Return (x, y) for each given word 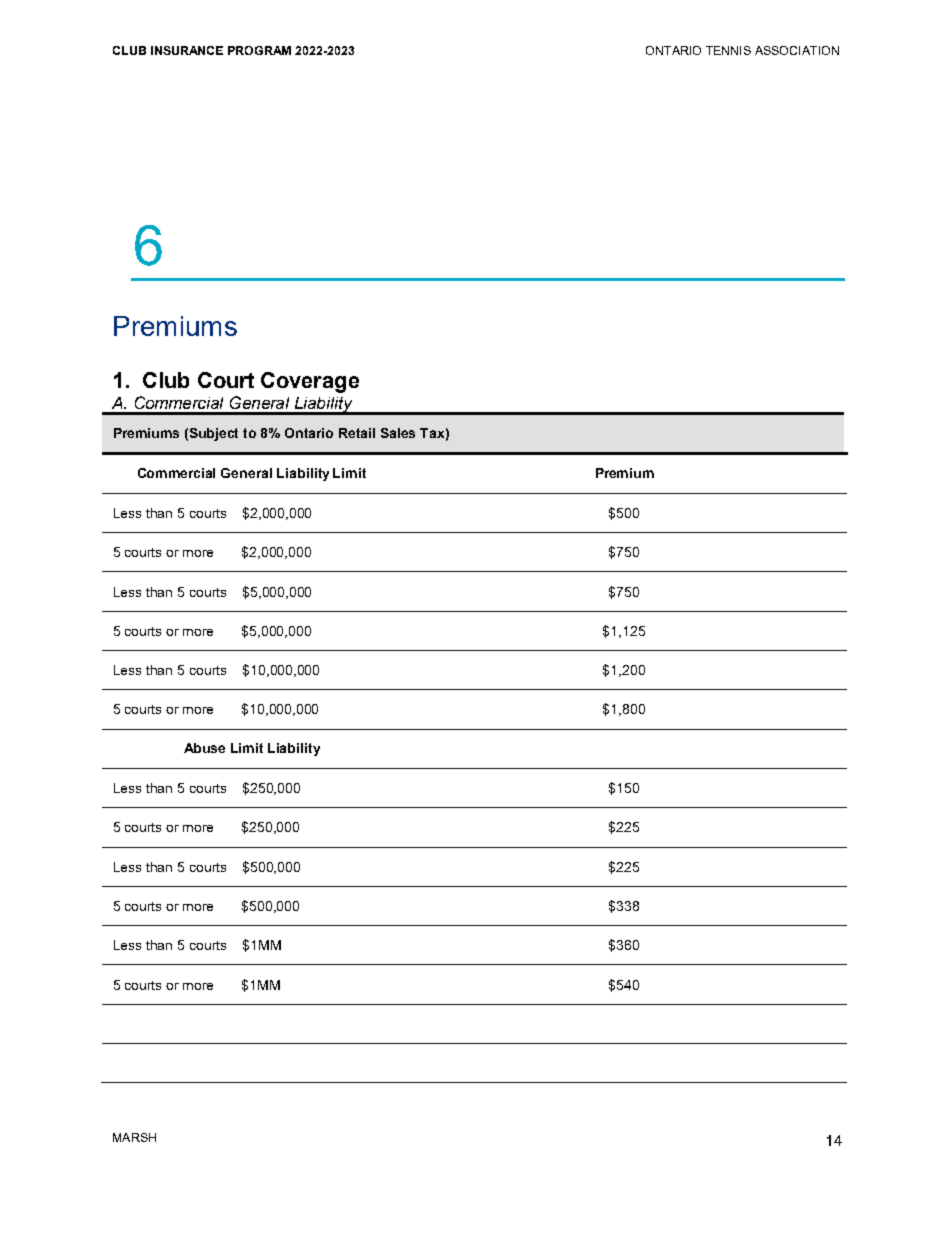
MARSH (134, 1137)
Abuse (204, 748)
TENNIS (728, 50)
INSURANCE (187, 50)
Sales (398, 433)
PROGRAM (259, 50)
